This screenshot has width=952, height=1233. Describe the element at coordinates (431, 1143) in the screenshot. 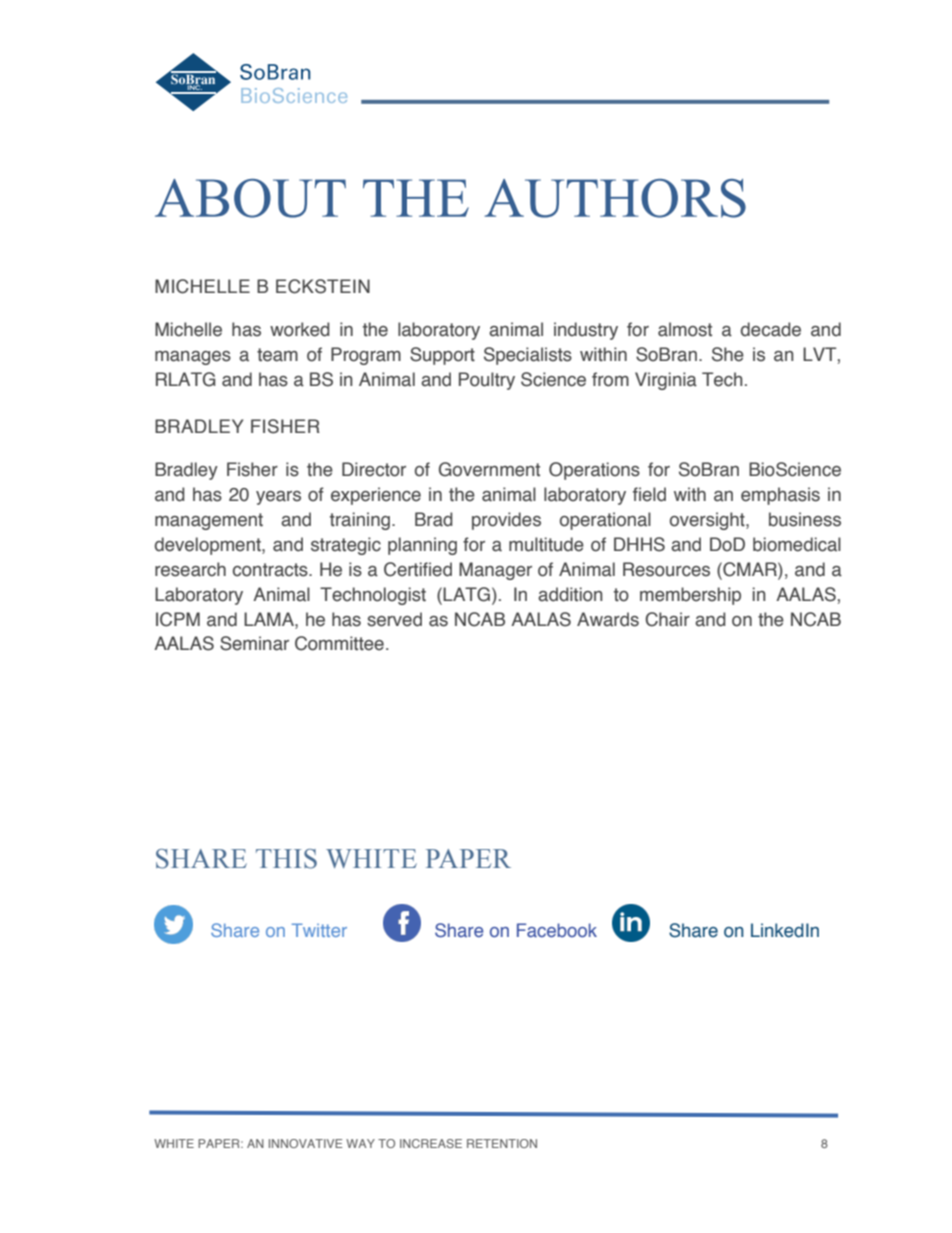

I see `INCREASE` at that location.
